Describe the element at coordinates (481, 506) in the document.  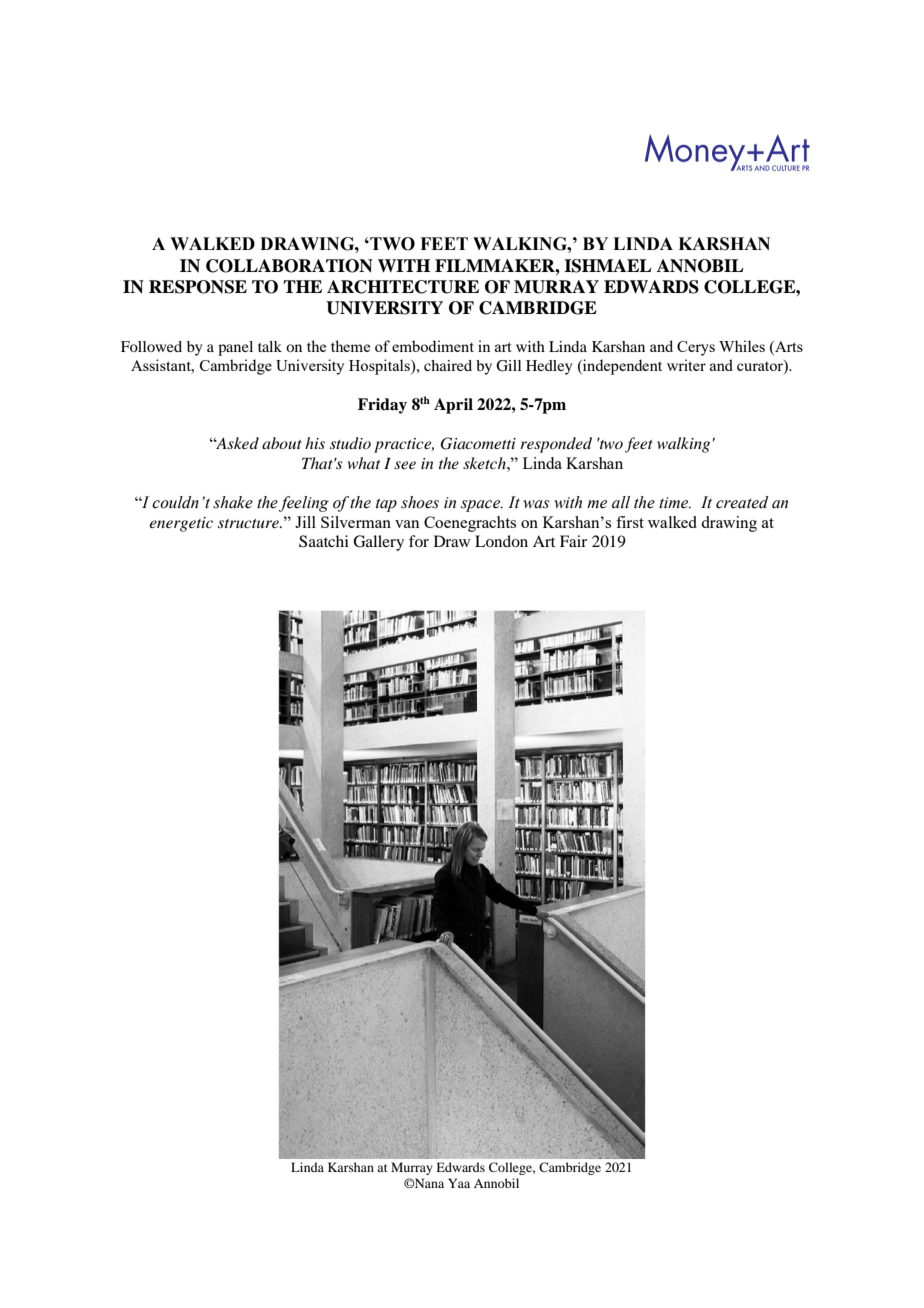
I see `space` at that location.
